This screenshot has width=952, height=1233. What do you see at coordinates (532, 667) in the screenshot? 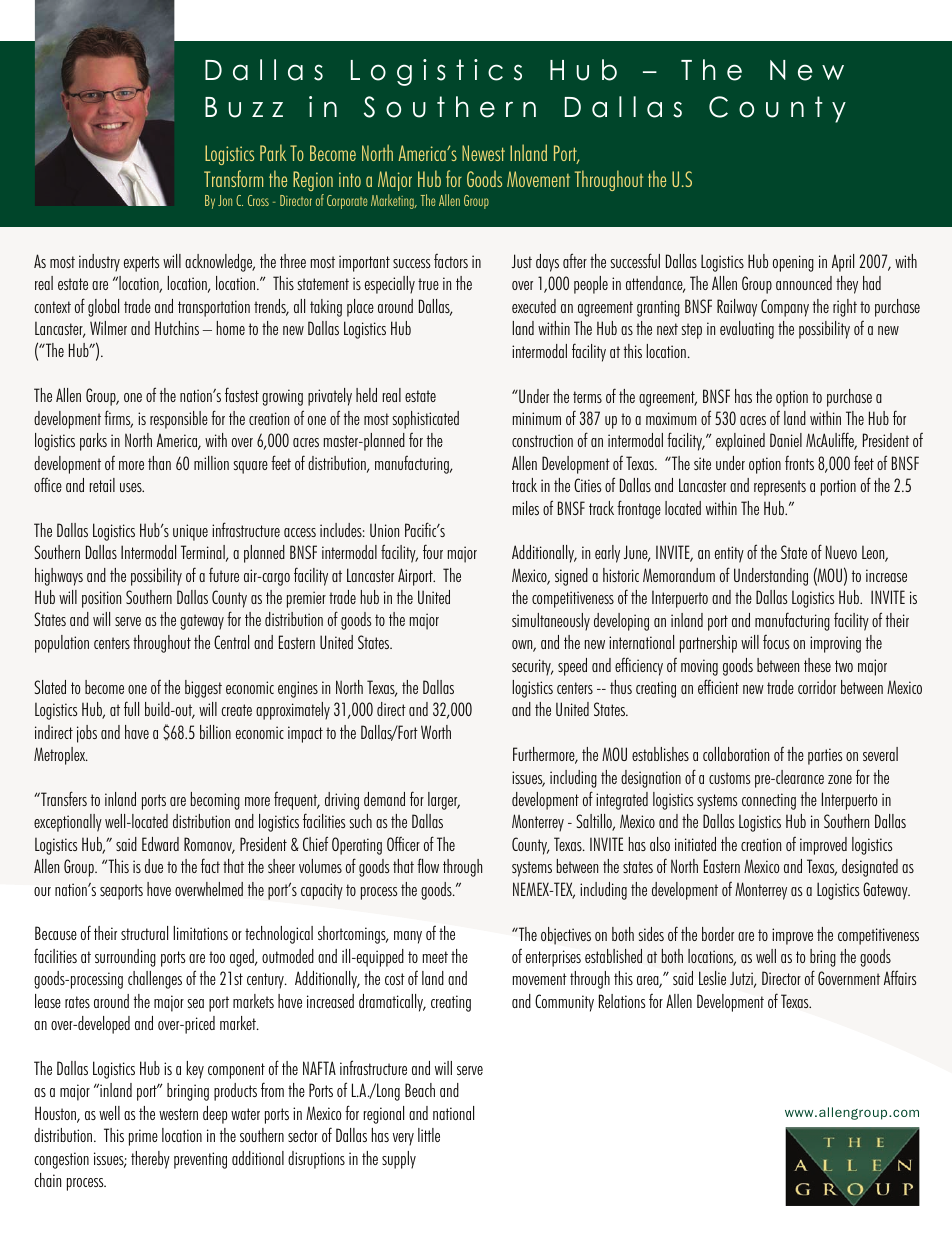
I see `security` at bounding box center [532, 667].
